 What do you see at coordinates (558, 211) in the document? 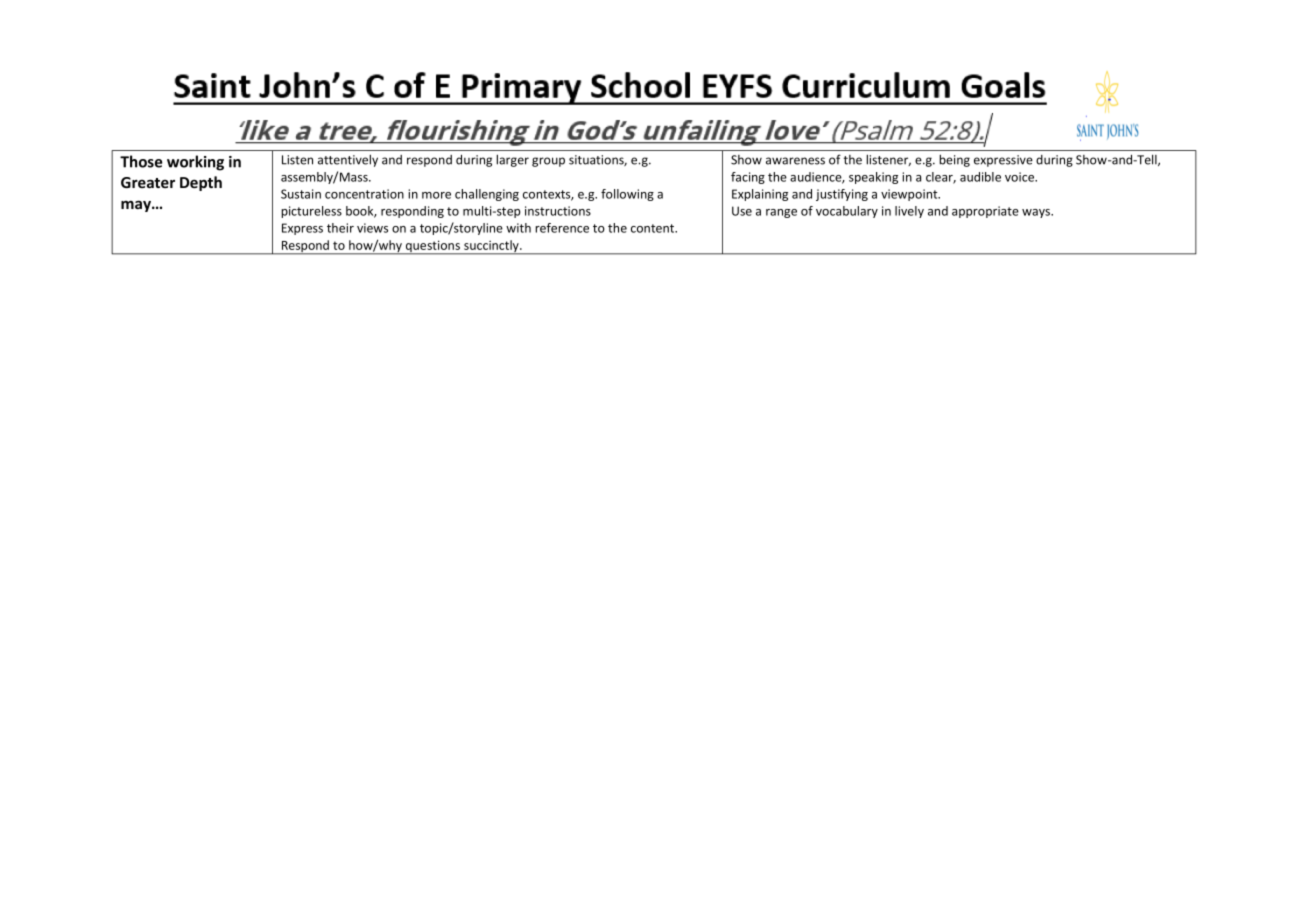
I see `instructions` at bounding box center [558, 211].
